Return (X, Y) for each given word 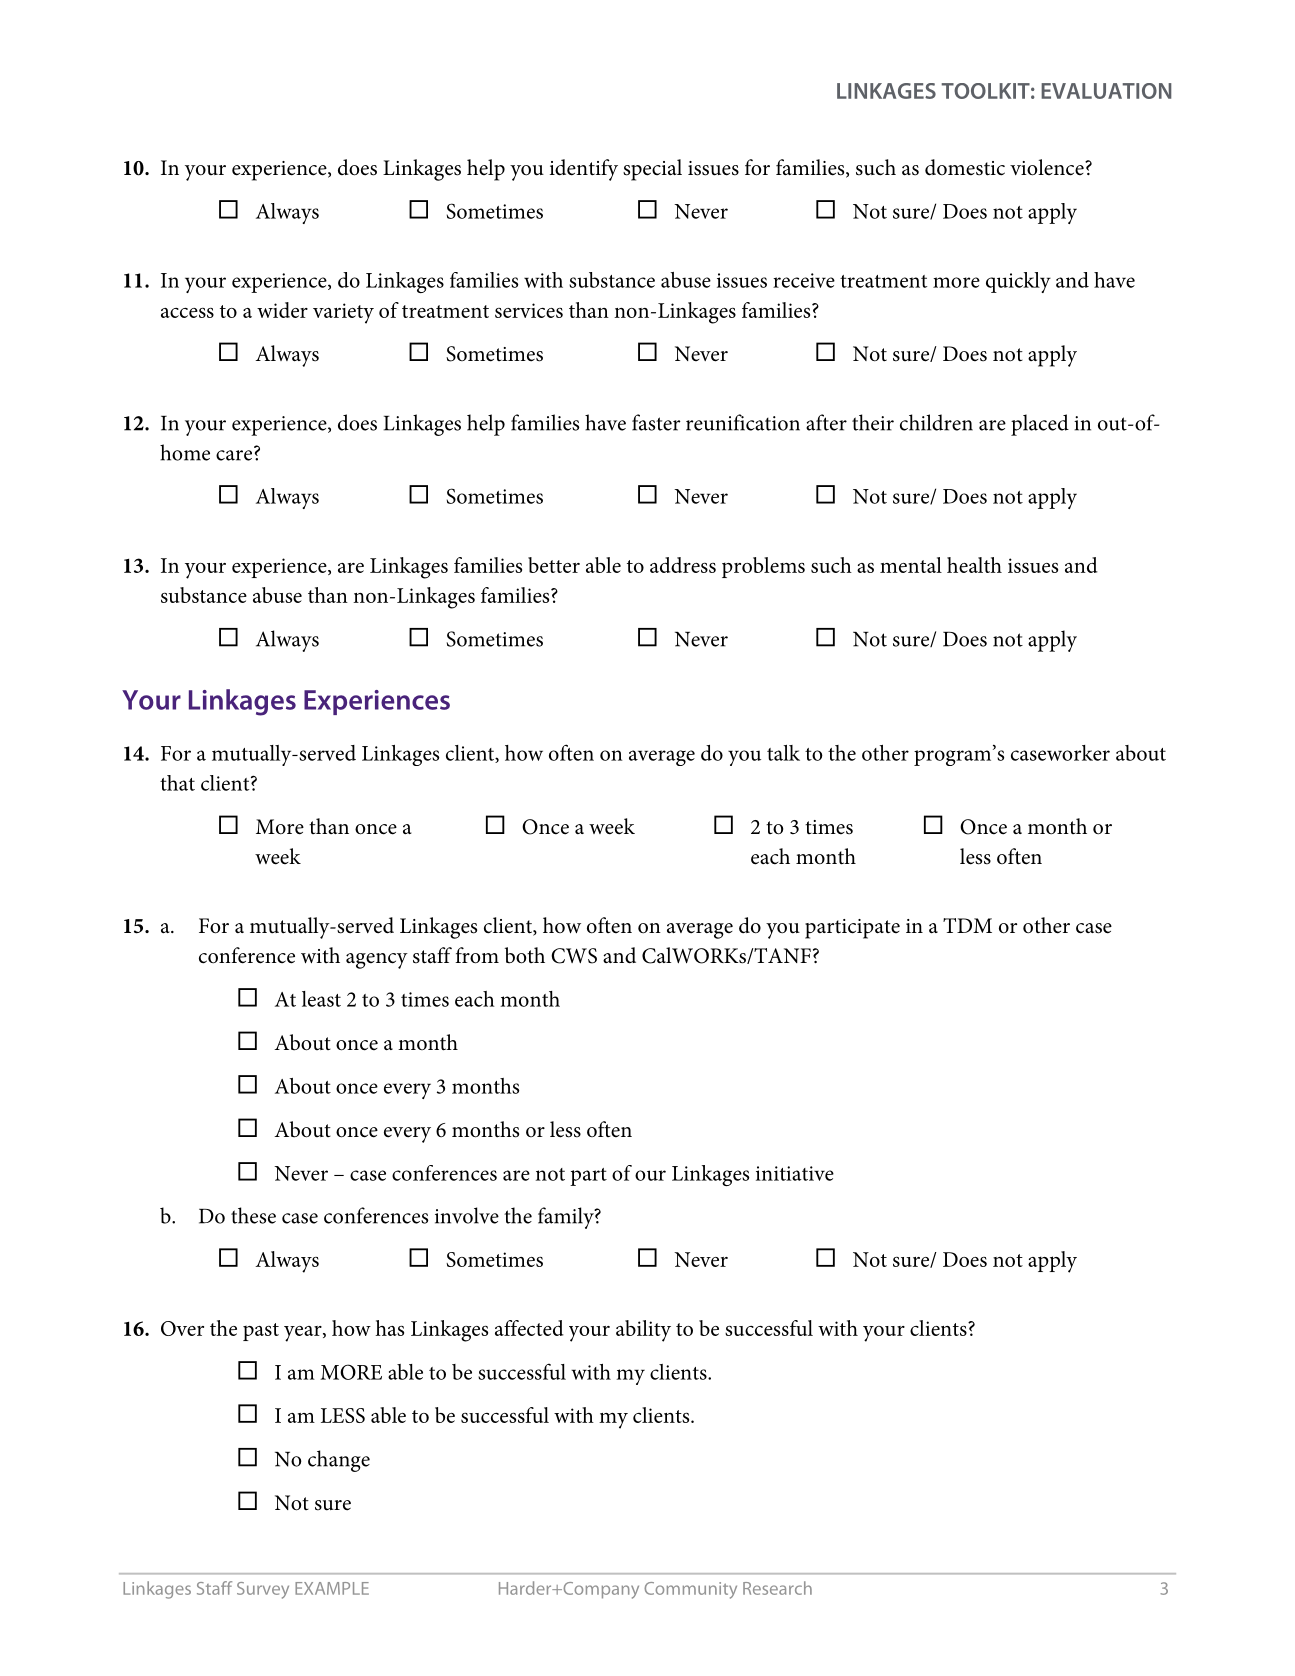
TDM (967, 925)
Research (777, 1588)
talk (783, 753)
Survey (263, 1590)
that (177, 783)
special (652, 170)
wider (282, 310)
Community (690, 1590)
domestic (965, 167)
